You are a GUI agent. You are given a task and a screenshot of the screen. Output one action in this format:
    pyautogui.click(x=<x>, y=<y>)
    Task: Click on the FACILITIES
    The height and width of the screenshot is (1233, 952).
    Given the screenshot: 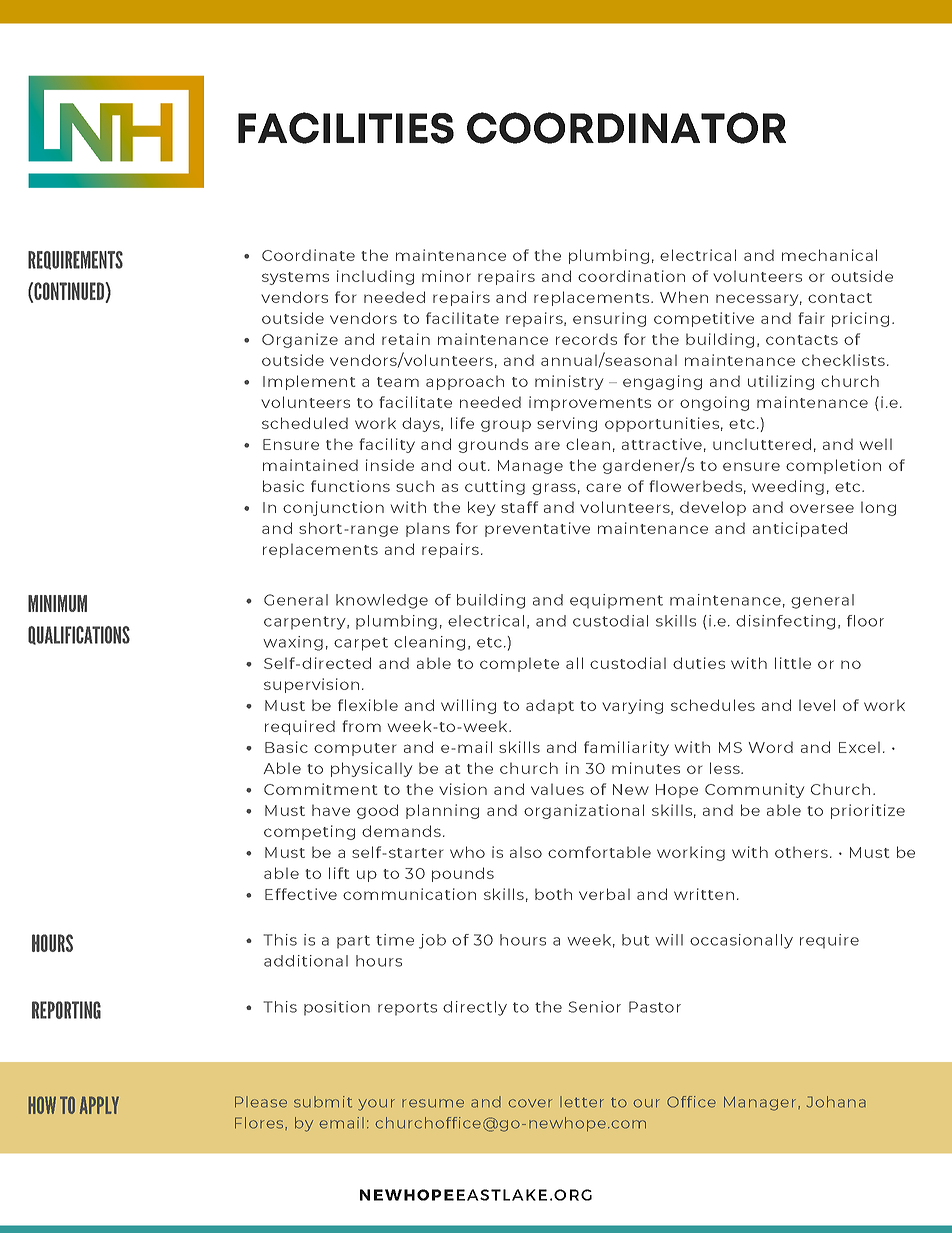 What is the action you would take?
    pyautogui.click(x=346, y=128)
